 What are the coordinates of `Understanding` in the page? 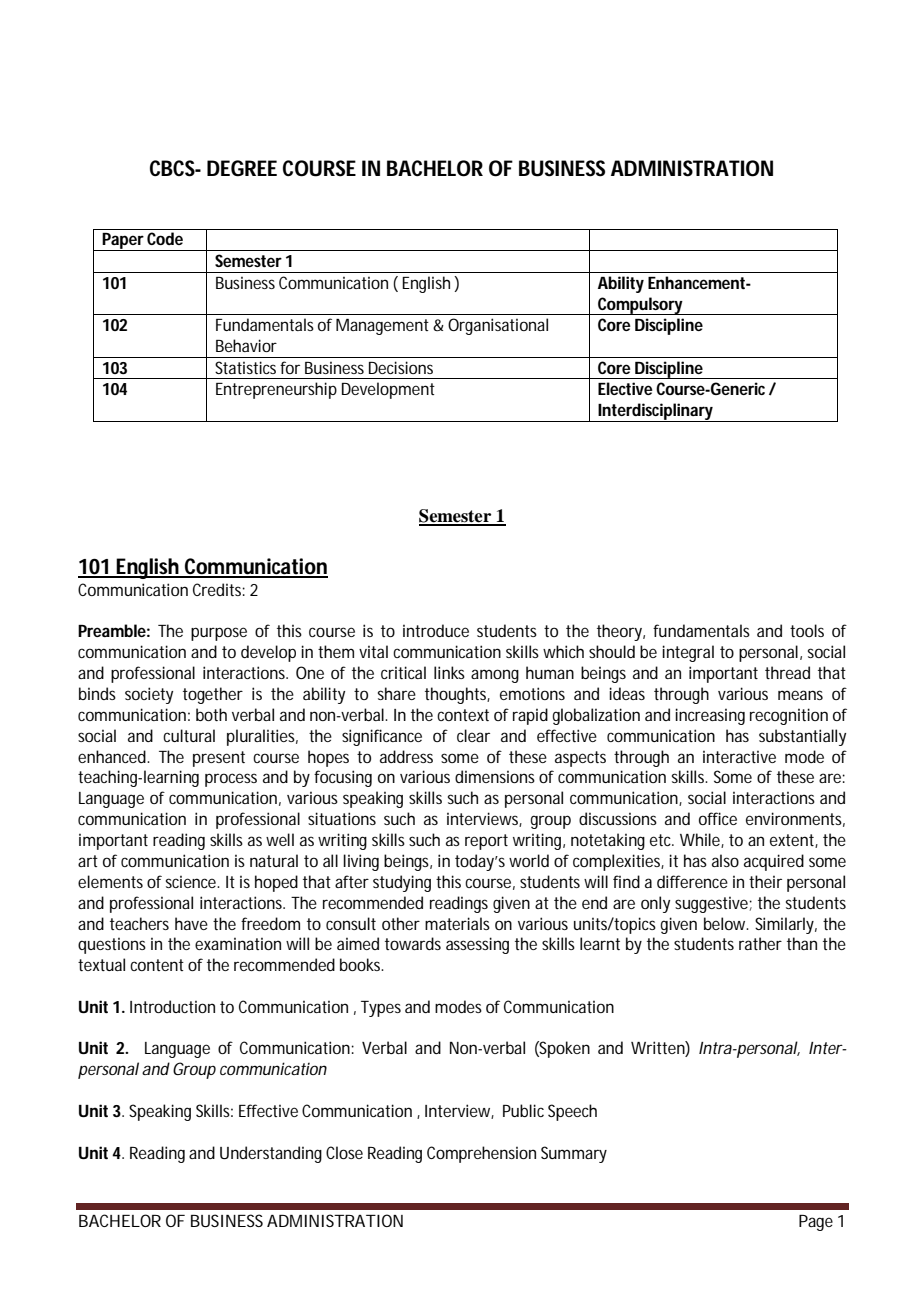 It's located at (271, 1154).
